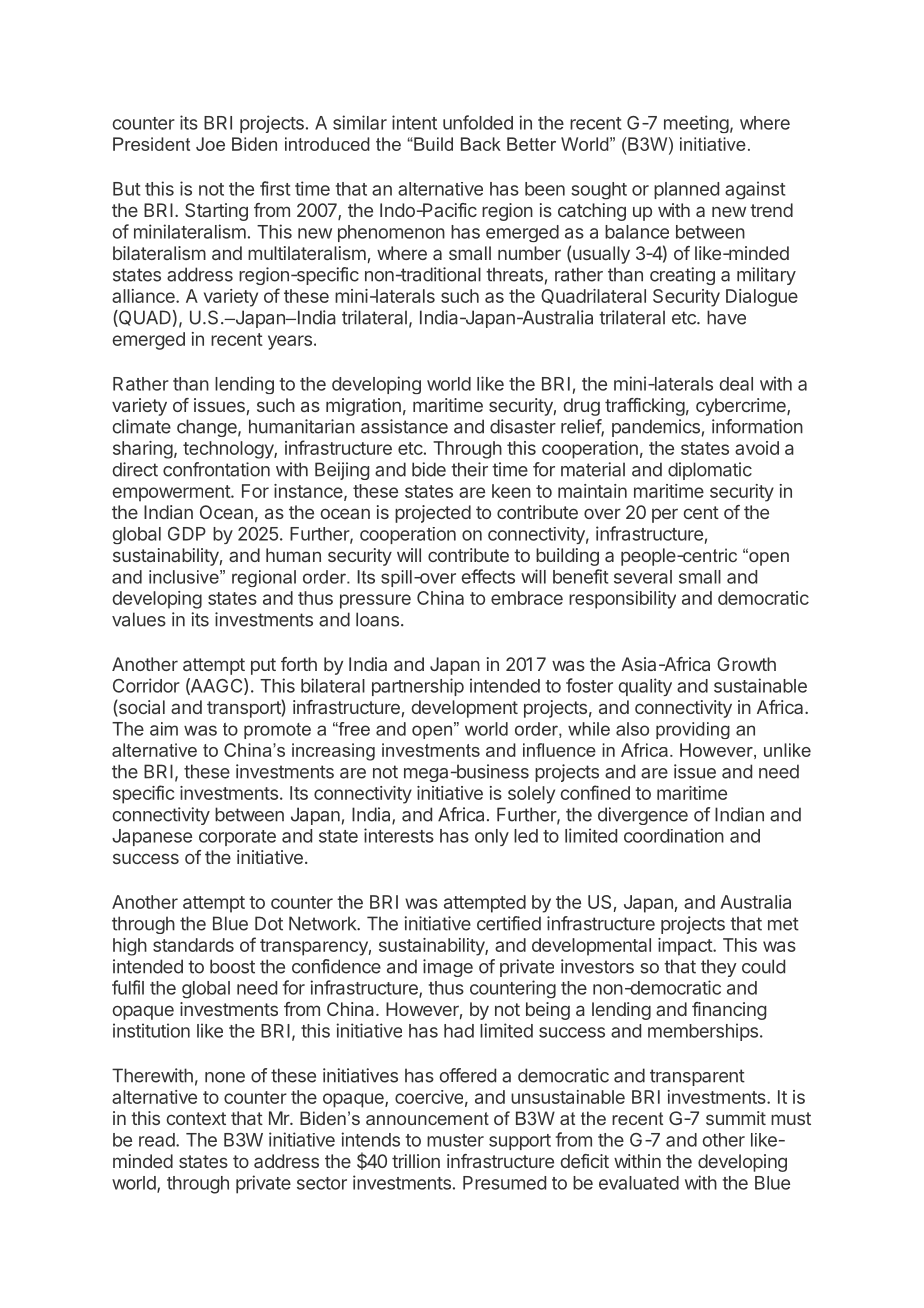  Describe the element at coordinates (210, 144) in the image. I see `Joe` at that location.
